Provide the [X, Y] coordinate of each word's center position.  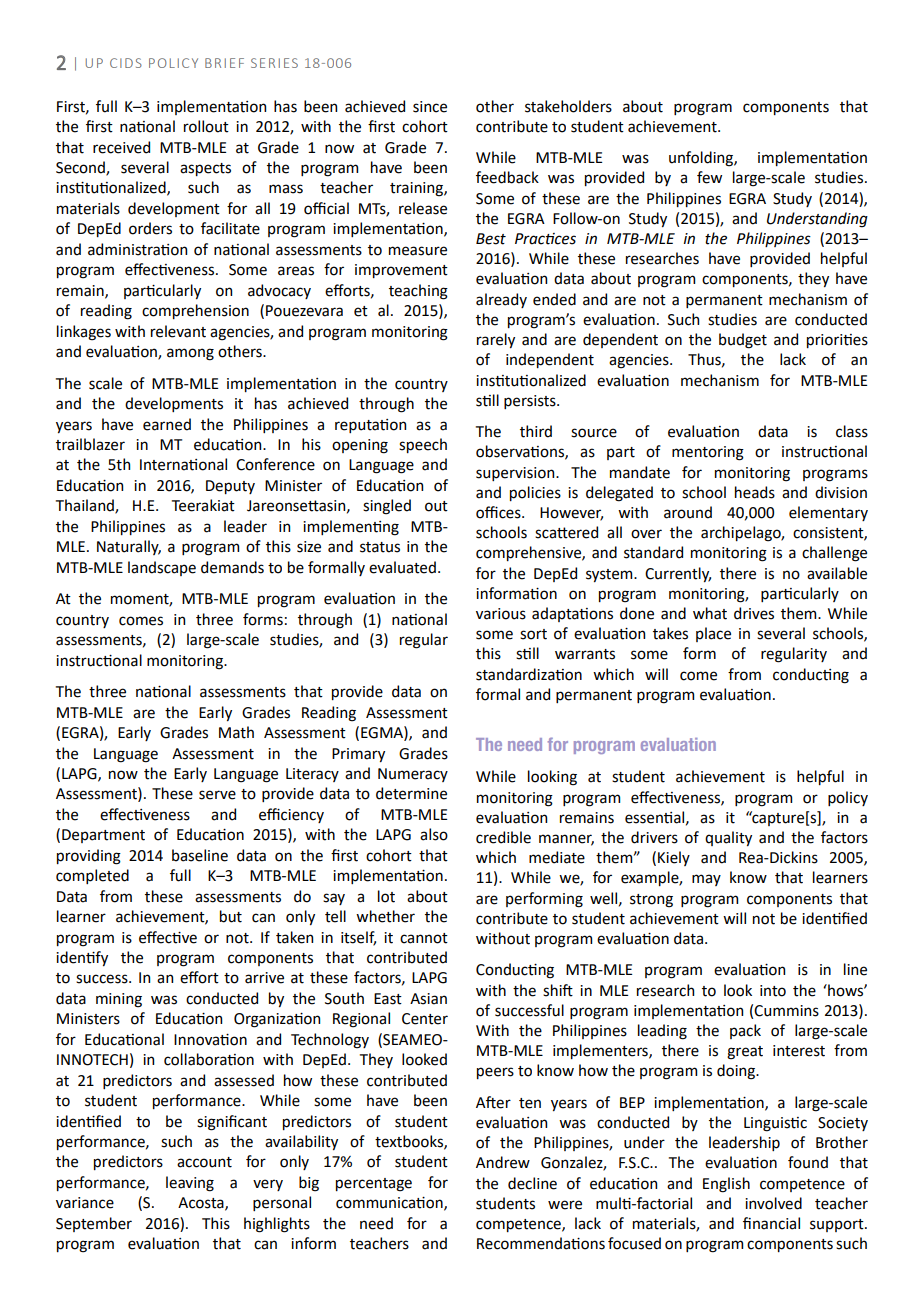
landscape [162, 568]
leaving [190, 1184]
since [430, 107]
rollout [206, 126]
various [501, 614]
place [713, 634]
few [709, 177]
